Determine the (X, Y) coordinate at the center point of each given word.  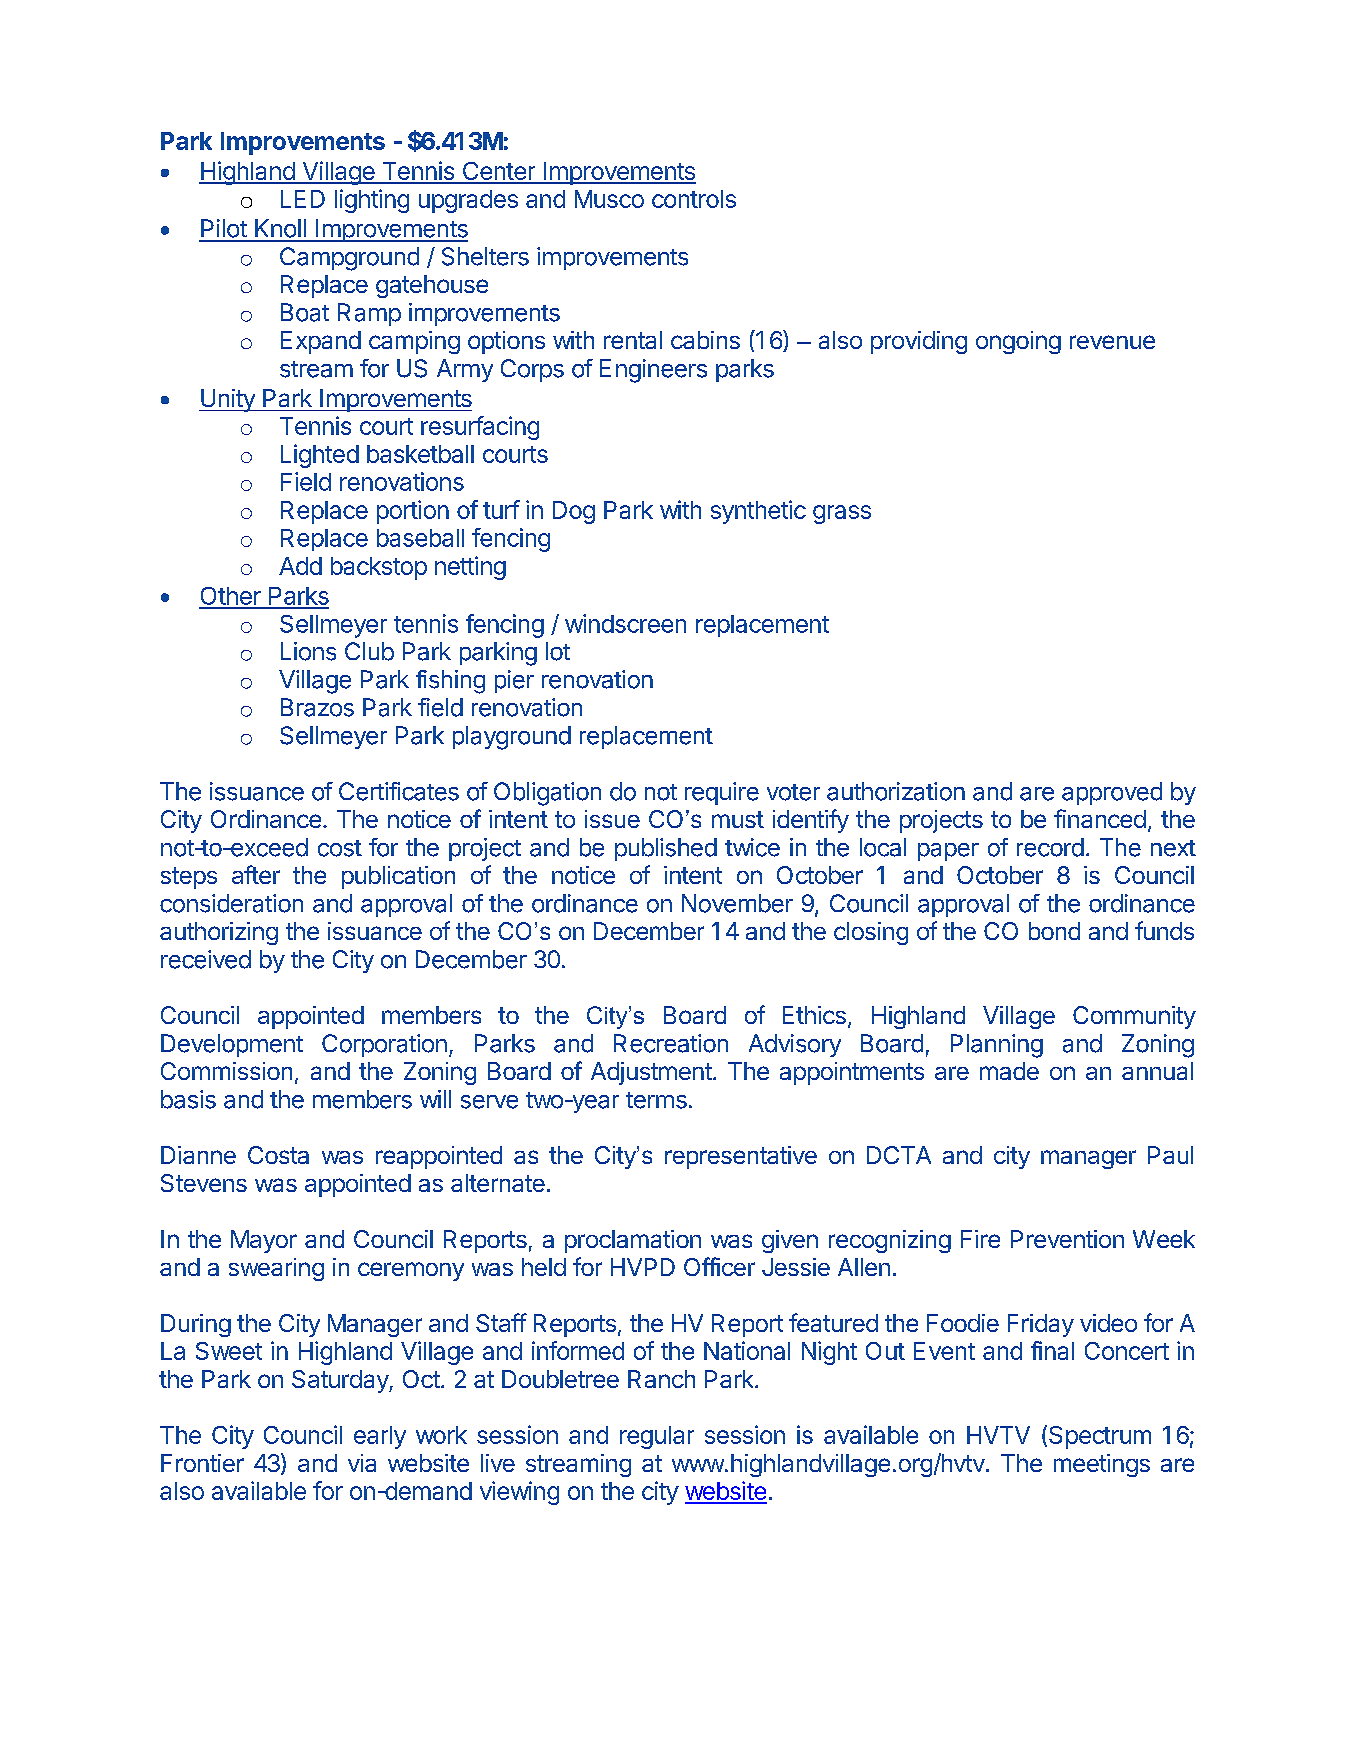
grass (842, 514)
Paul (1170, 1155)
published (666, 849)
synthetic (758, 512)
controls (694, 199)
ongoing (1018, 342)
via (362, 1463)
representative (741, 1157)
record (1050, 847)
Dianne (198, 1155)
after (256, 874)
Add (300, 566)
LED (303, 199)
